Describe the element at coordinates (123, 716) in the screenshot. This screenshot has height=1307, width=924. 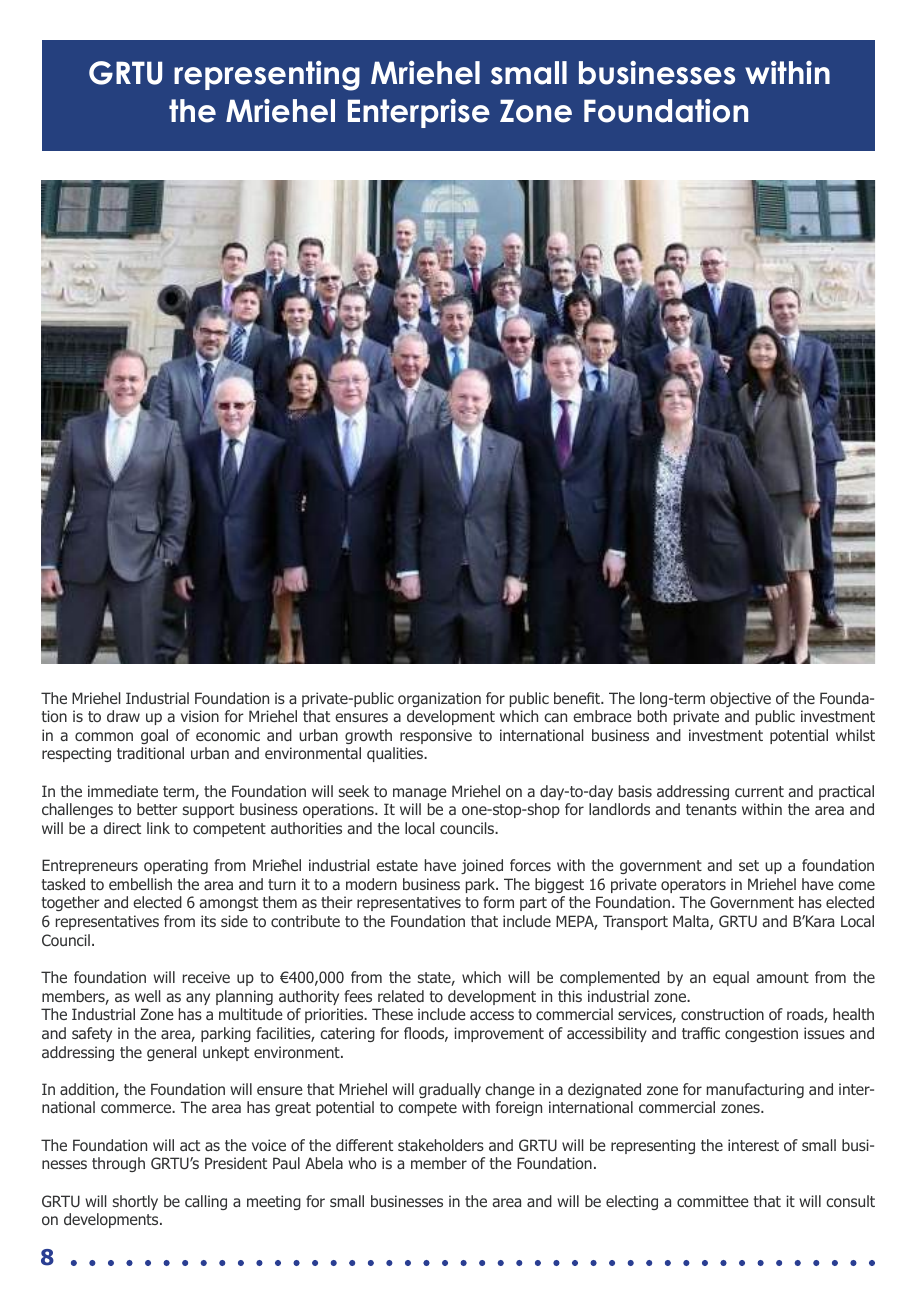
I see `draw` at that location.
